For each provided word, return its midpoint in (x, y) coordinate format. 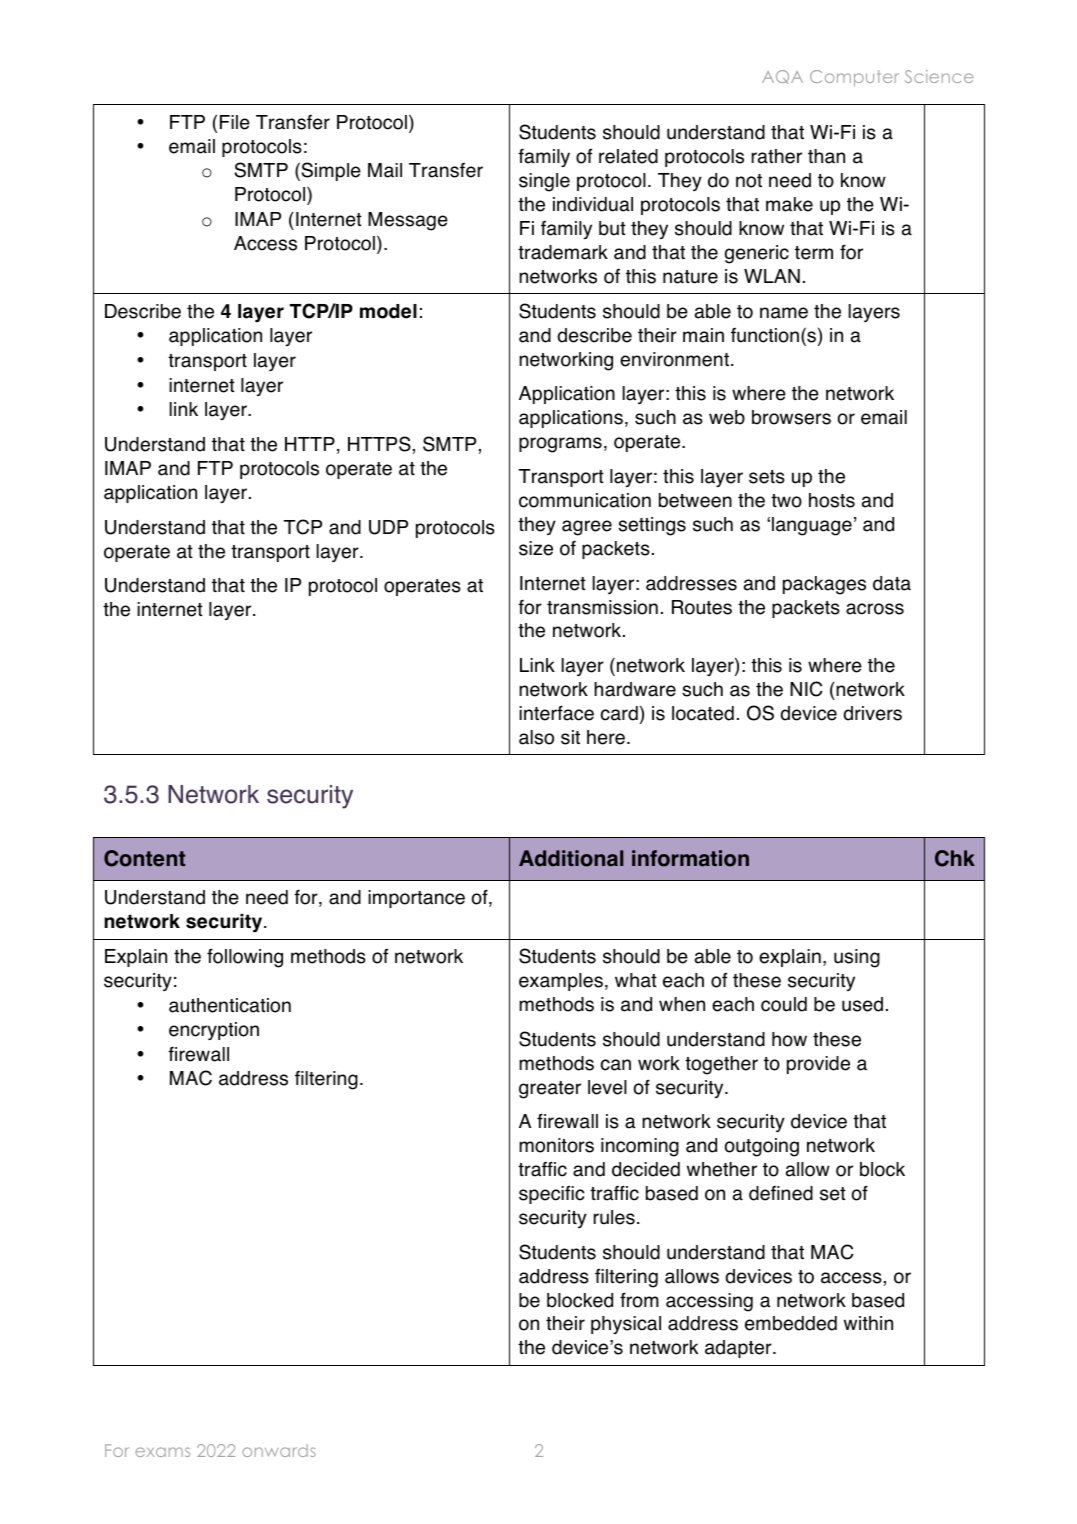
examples (561, 982)
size (536, 548)
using (857, 958)
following (245, 958)
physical (626, 1325)
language (812, 526)
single (544, 182)
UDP (388, 527)
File (235, 122)
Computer (854, 78)
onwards (279, 1450)
